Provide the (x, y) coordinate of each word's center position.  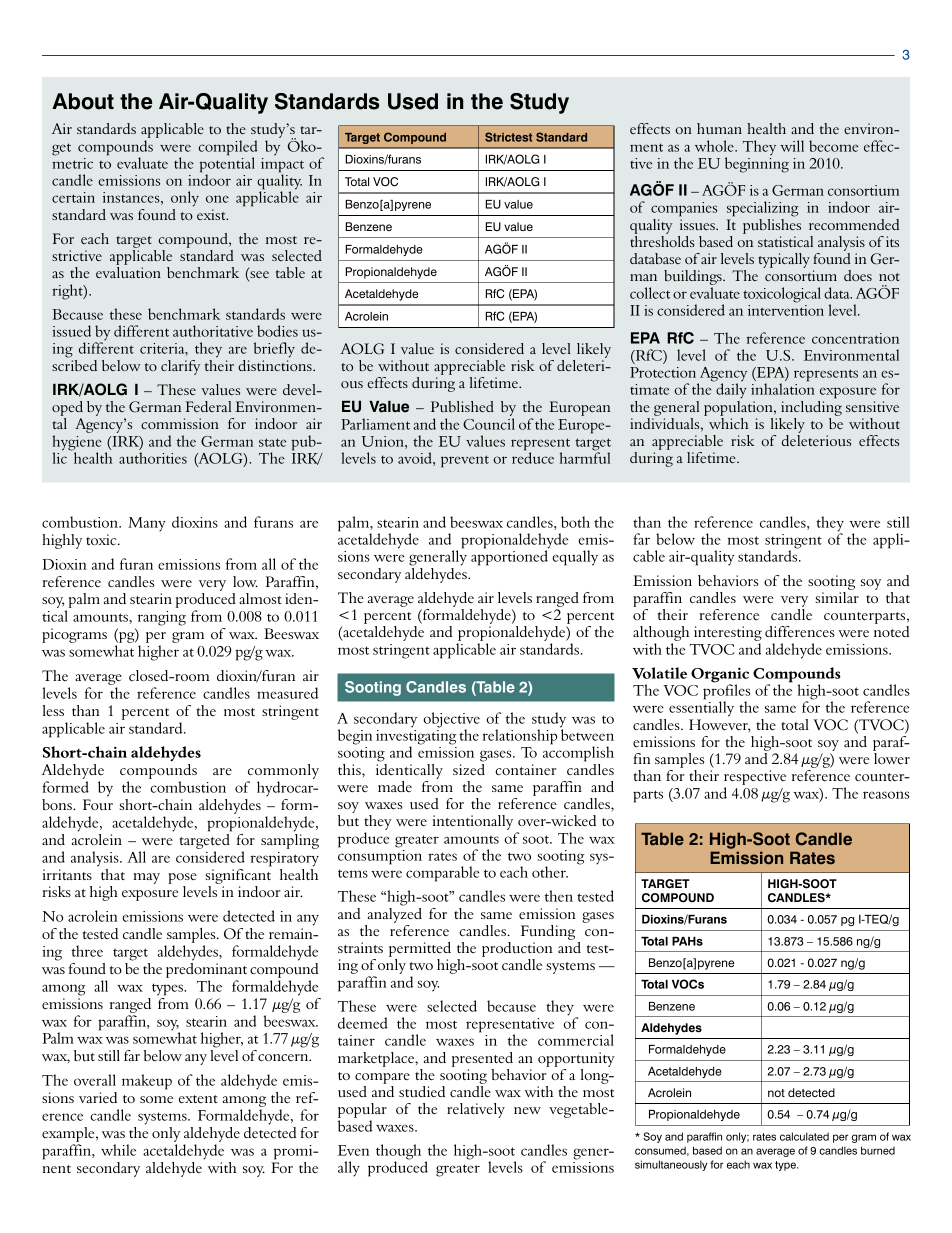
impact (282, 166)
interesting (728, 635)
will (792, 146)
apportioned (510, 557)
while (118, 1150)
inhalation (783, 388)
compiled (227, 149)
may (147, 878)
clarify (180, 367)
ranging (162, 618)
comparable (442, 874)
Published (462, 406)
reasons (886, 795)
